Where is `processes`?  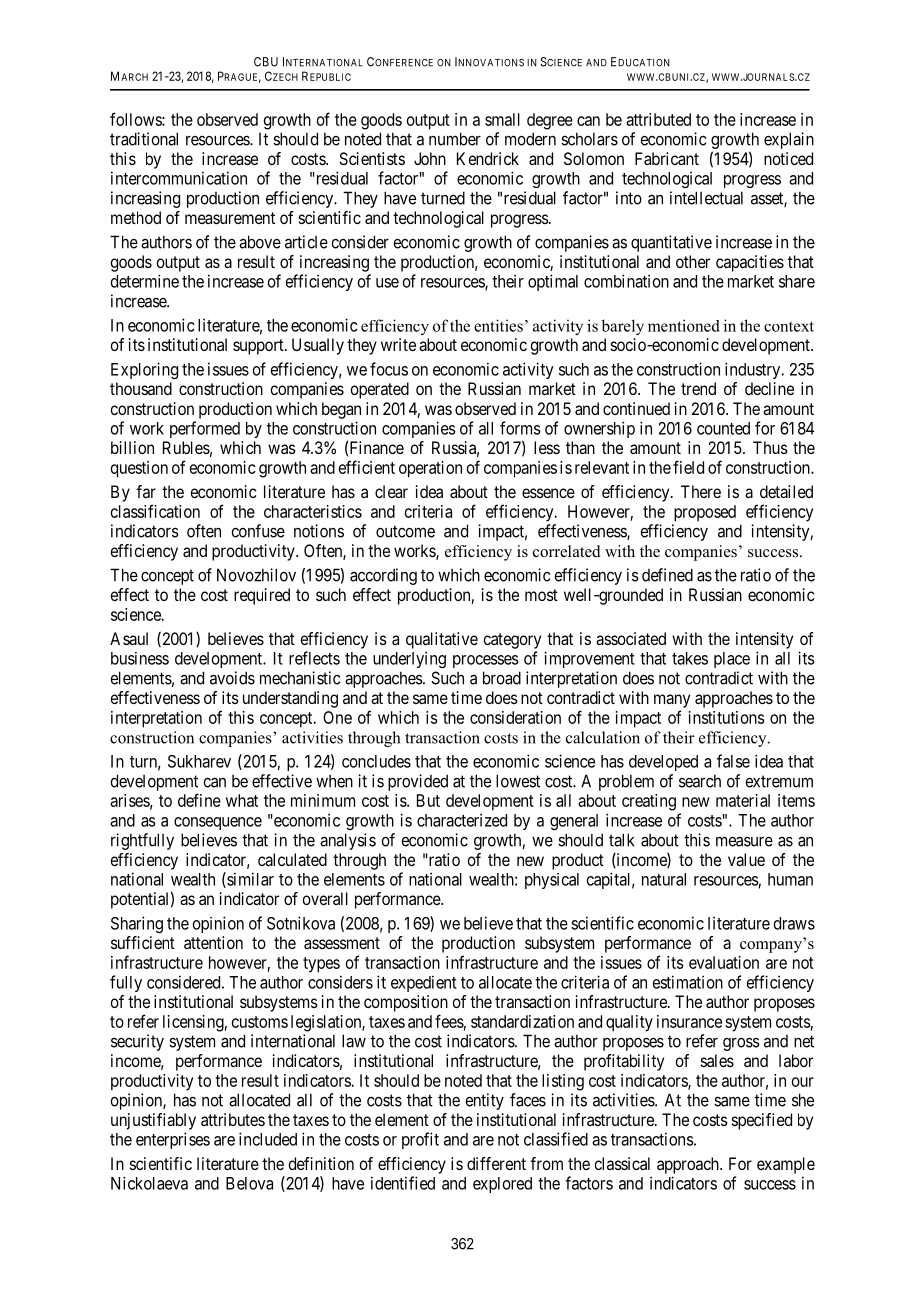
processes is located at coordinates (486, 661).
